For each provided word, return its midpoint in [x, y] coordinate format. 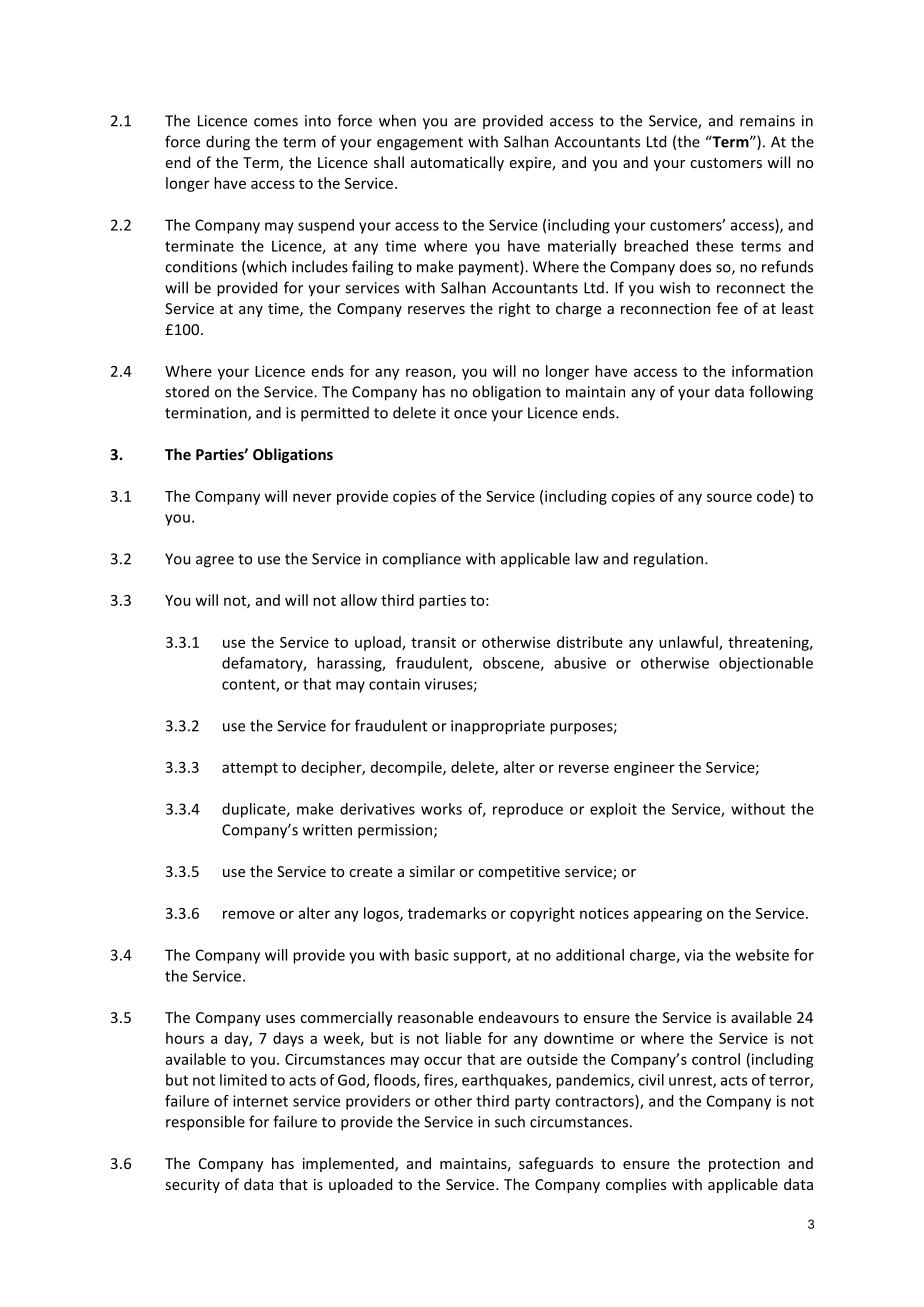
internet [260, 1101]
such [510, 1121]
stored [187, 392]
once [470, 414]
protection [744, 1165]
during [228, 143]
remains [767, 121]
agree [215, 562]
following [781, 393]
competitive [519, 873]
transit [433, 642]
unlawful [689, 643]
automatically [457, 163]
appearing [668, 914]
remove [249, 914]
